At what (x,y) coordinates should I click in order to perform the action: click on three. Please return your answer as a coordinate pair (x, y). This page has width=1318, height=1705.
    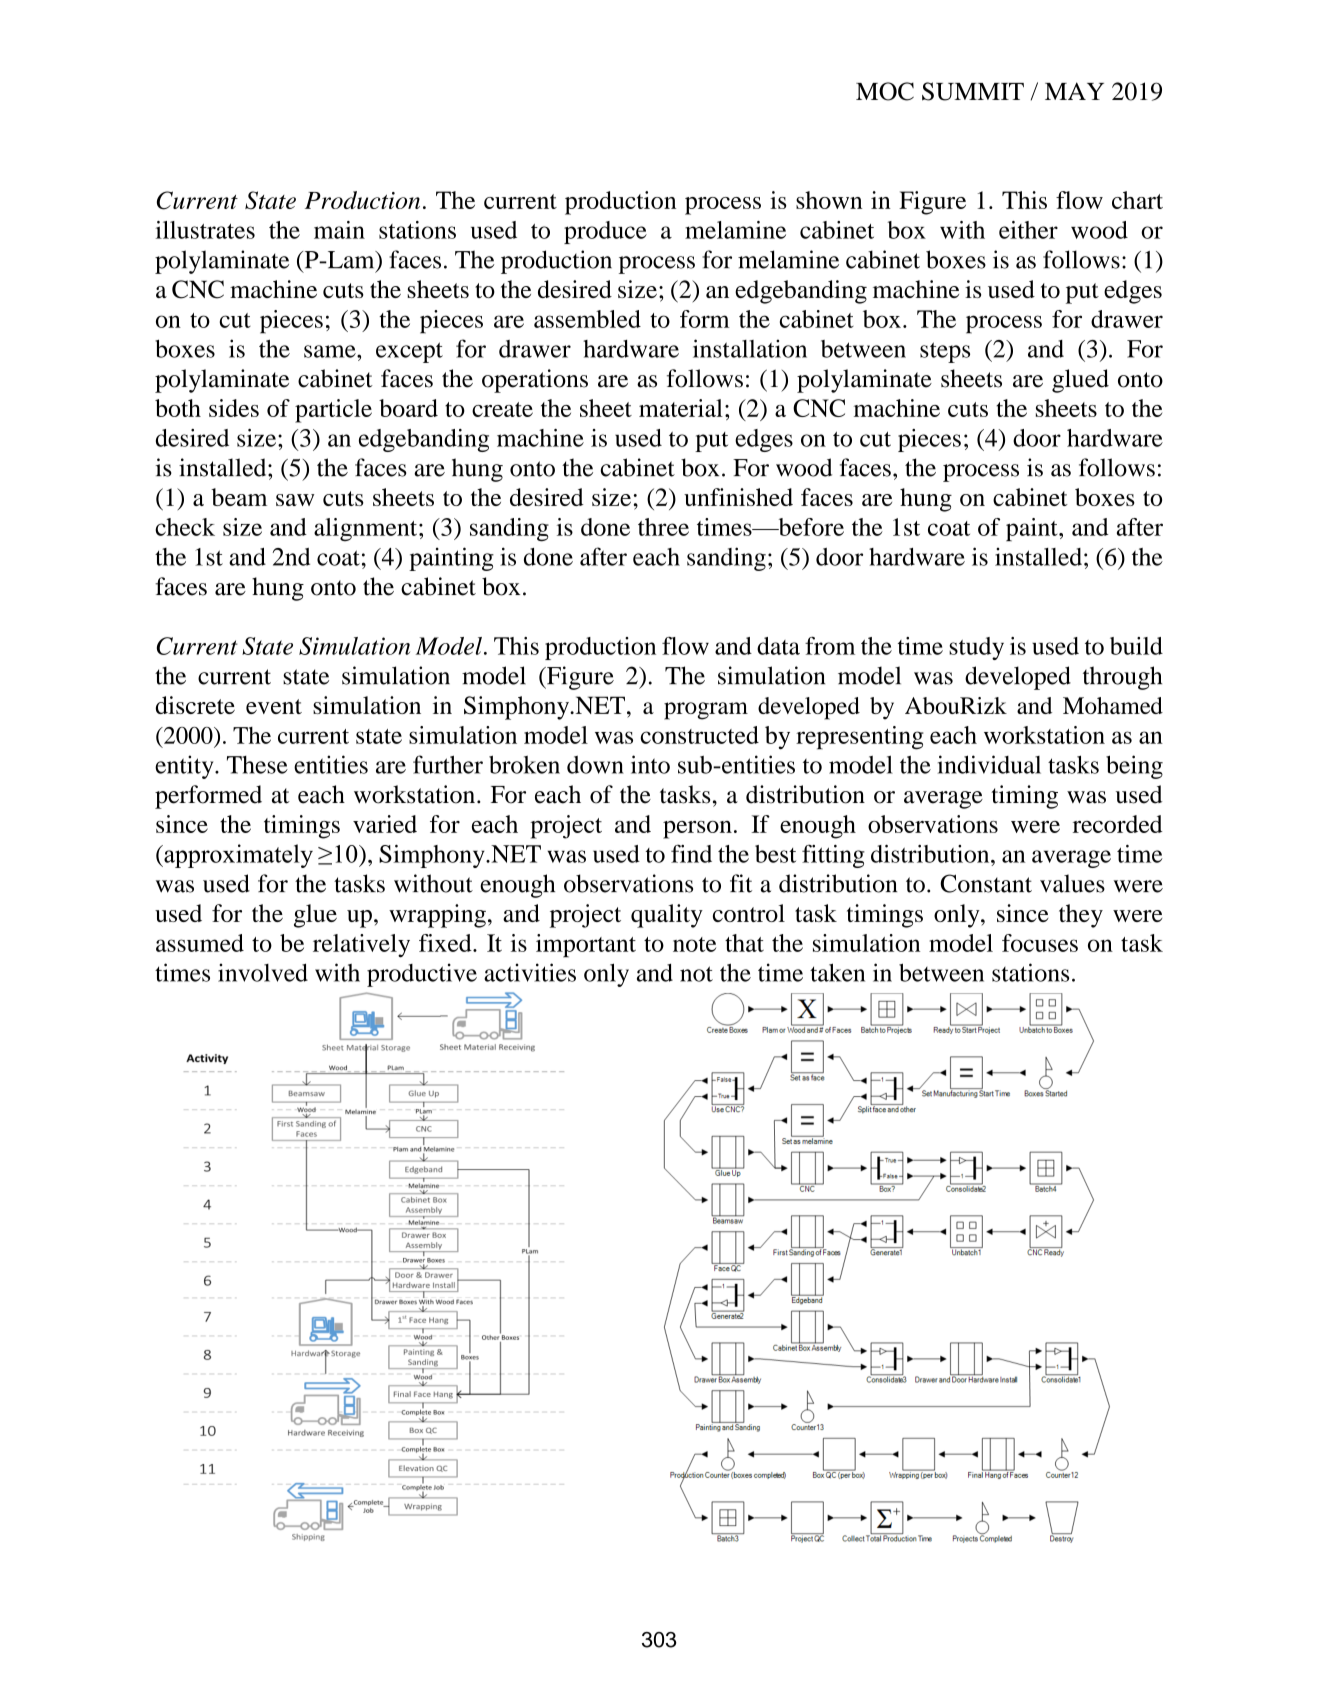
    Looking at the image, I should click on (663, 527).
